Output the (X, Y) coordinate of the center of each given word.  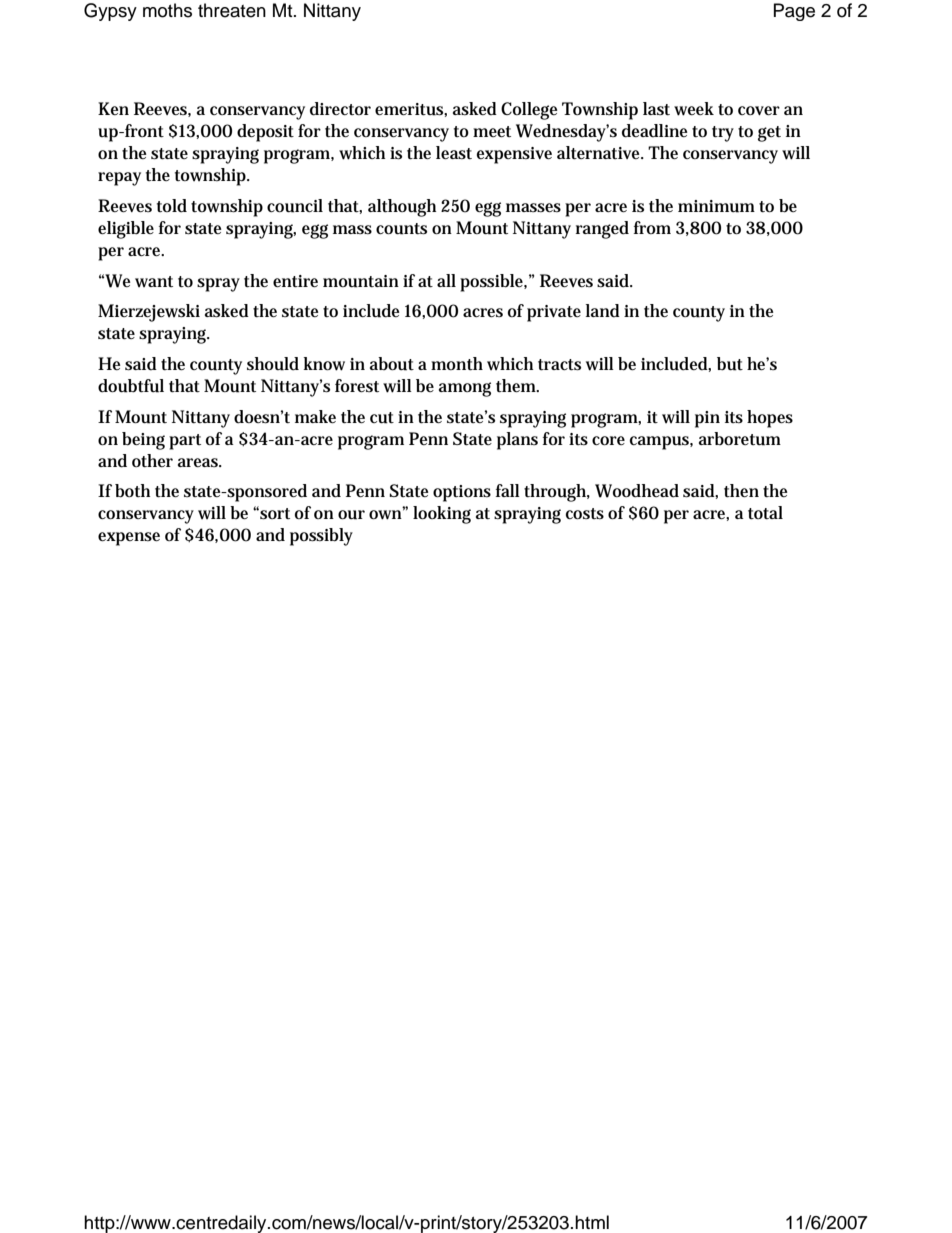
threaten (232, 10)
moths (167, 10)
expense (129, 539)
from (652, 227)
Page (794, 12)
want (154, 281)
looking (442, 515)
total (765, 513)
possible (493, 283)
